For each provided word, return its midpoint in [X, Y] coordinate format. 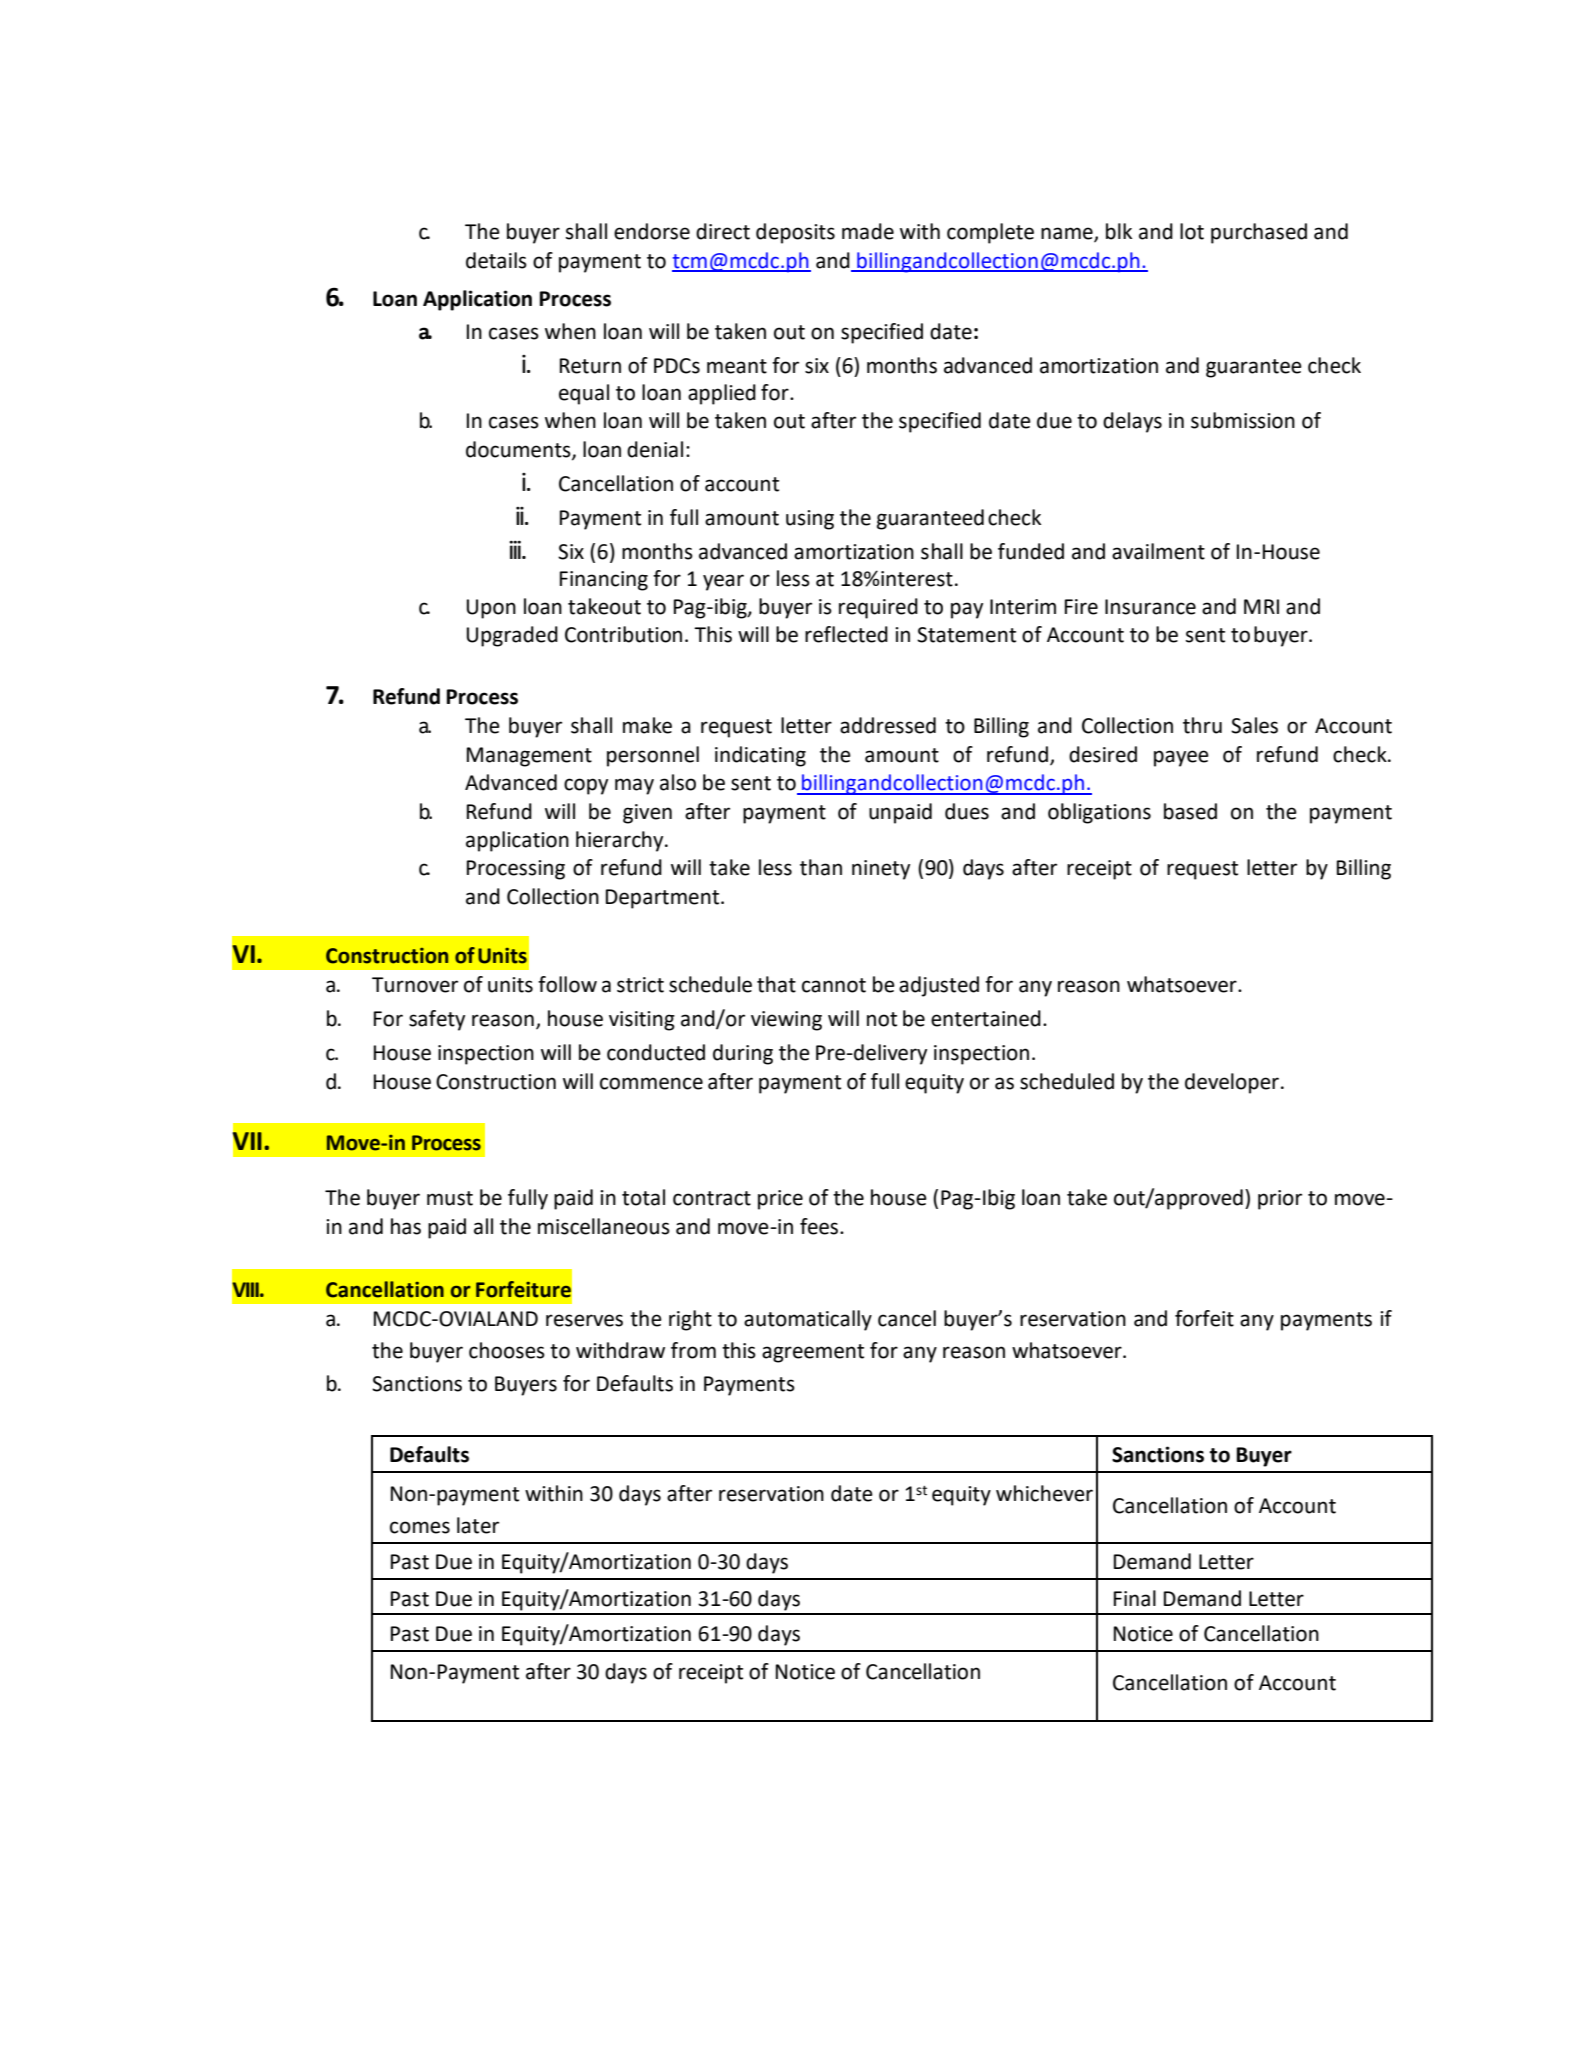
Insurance [1150, 607]
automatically [808, 1320]
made [868, 231]
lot [1192, 231]
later [478, 1525]
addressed [888, 725]
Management [529, 757]
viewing [786, 1021]
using [810, 520]
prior [1280, 1200]
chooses [507, 1350]
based [1190, 811]
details [496, 260]
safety [437, 1020]
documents [519, 450]
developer [1232, 1083]
